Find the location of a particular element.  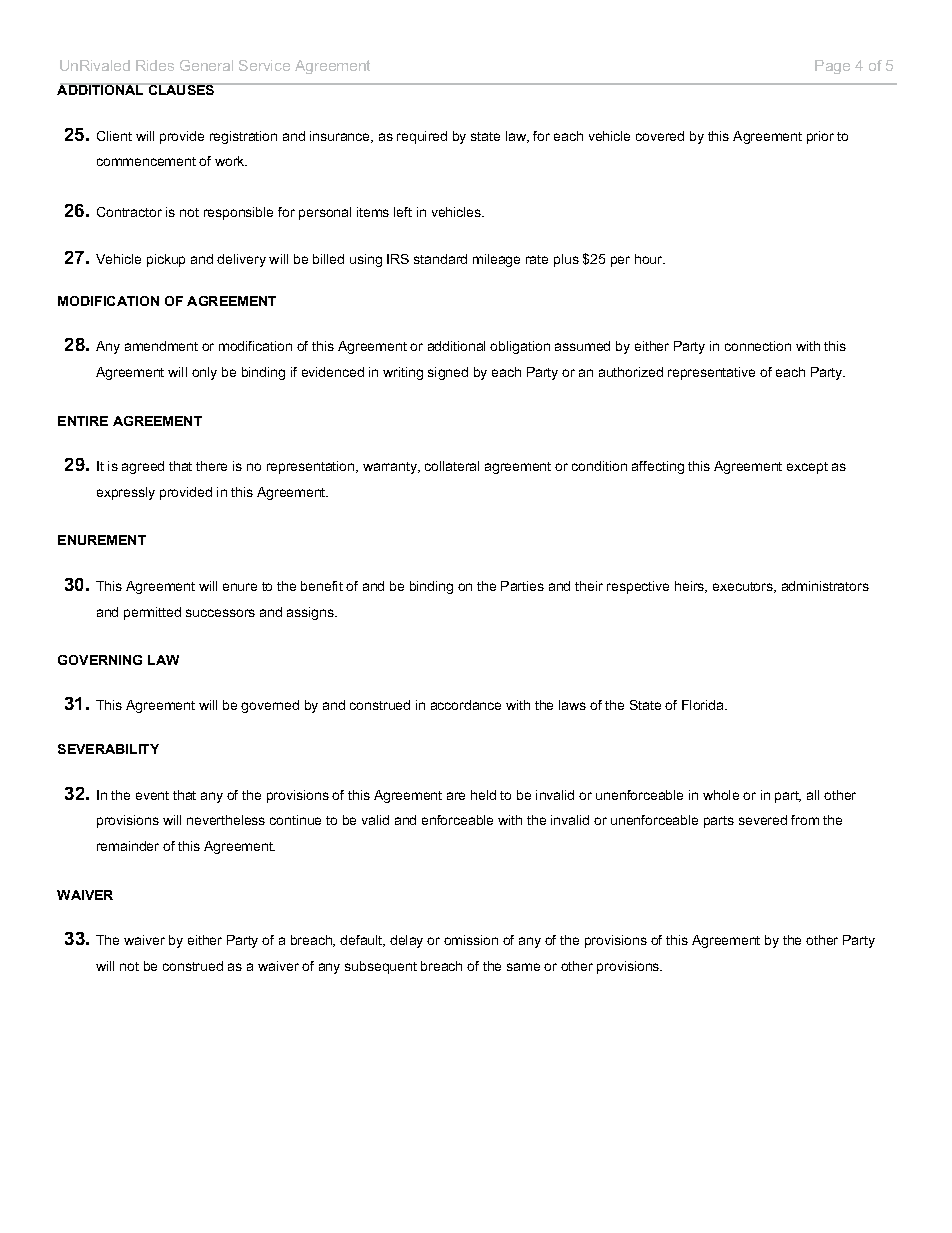

Page is located at coordinates (832, 67).
